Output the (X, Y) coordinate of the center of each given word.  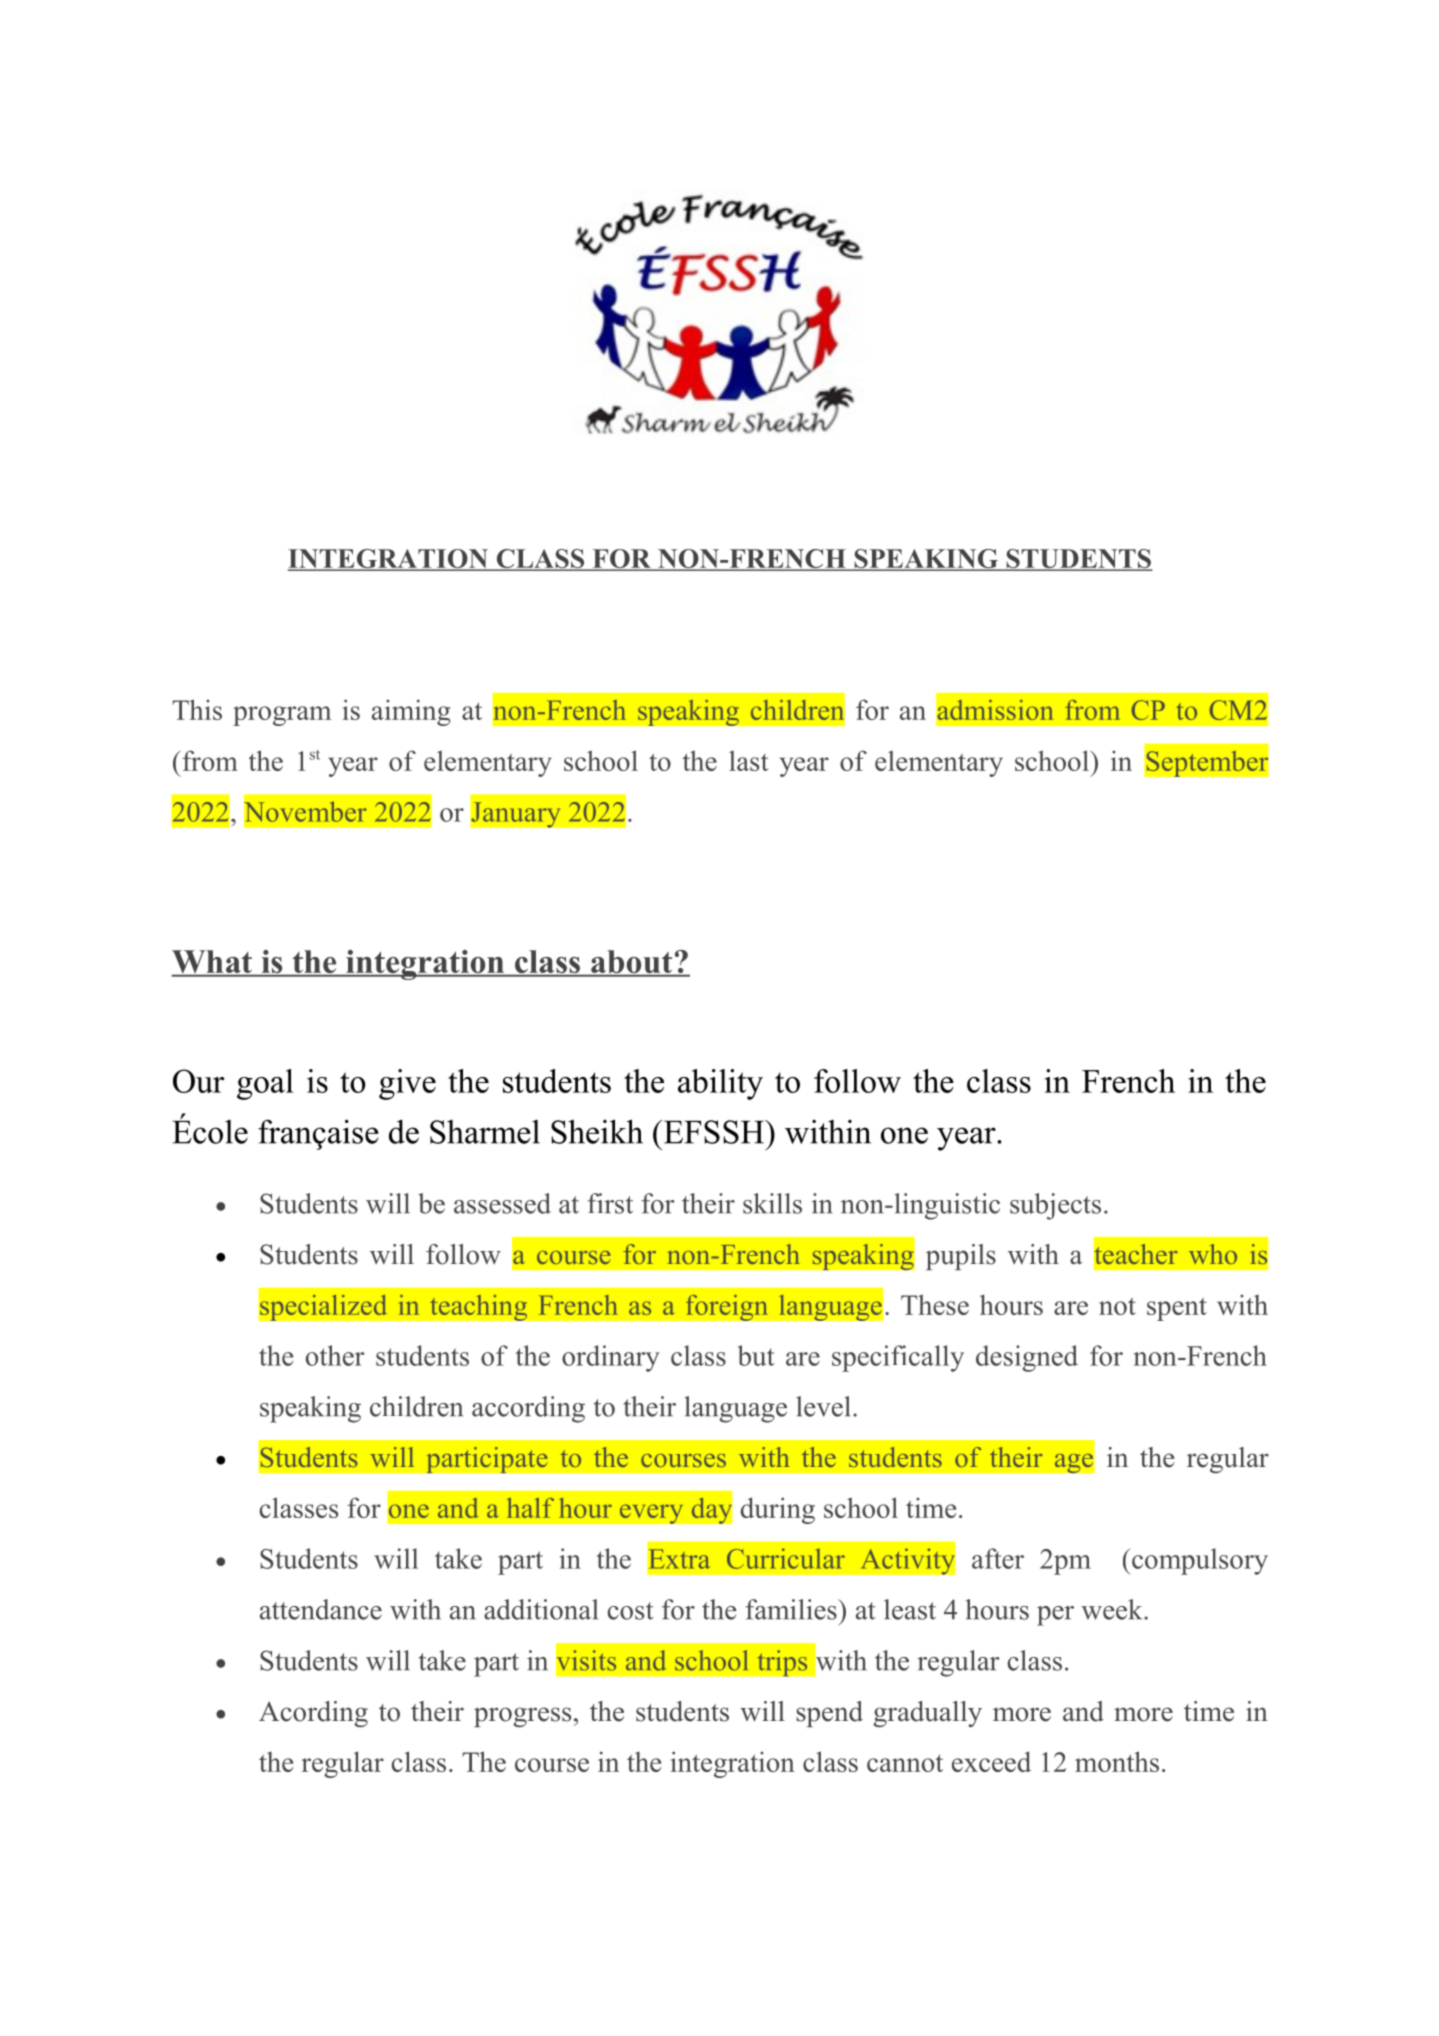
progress (522, 1717)
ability (720, 1084)
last (749, 761)
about (632, 963)
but (756, 1355)
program (282, 716)
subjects (1055, 1206)
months (1117, 1761)
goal (265, 1084)
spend (829, 1714)
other (335, 1355)
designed (1027, 1358)
